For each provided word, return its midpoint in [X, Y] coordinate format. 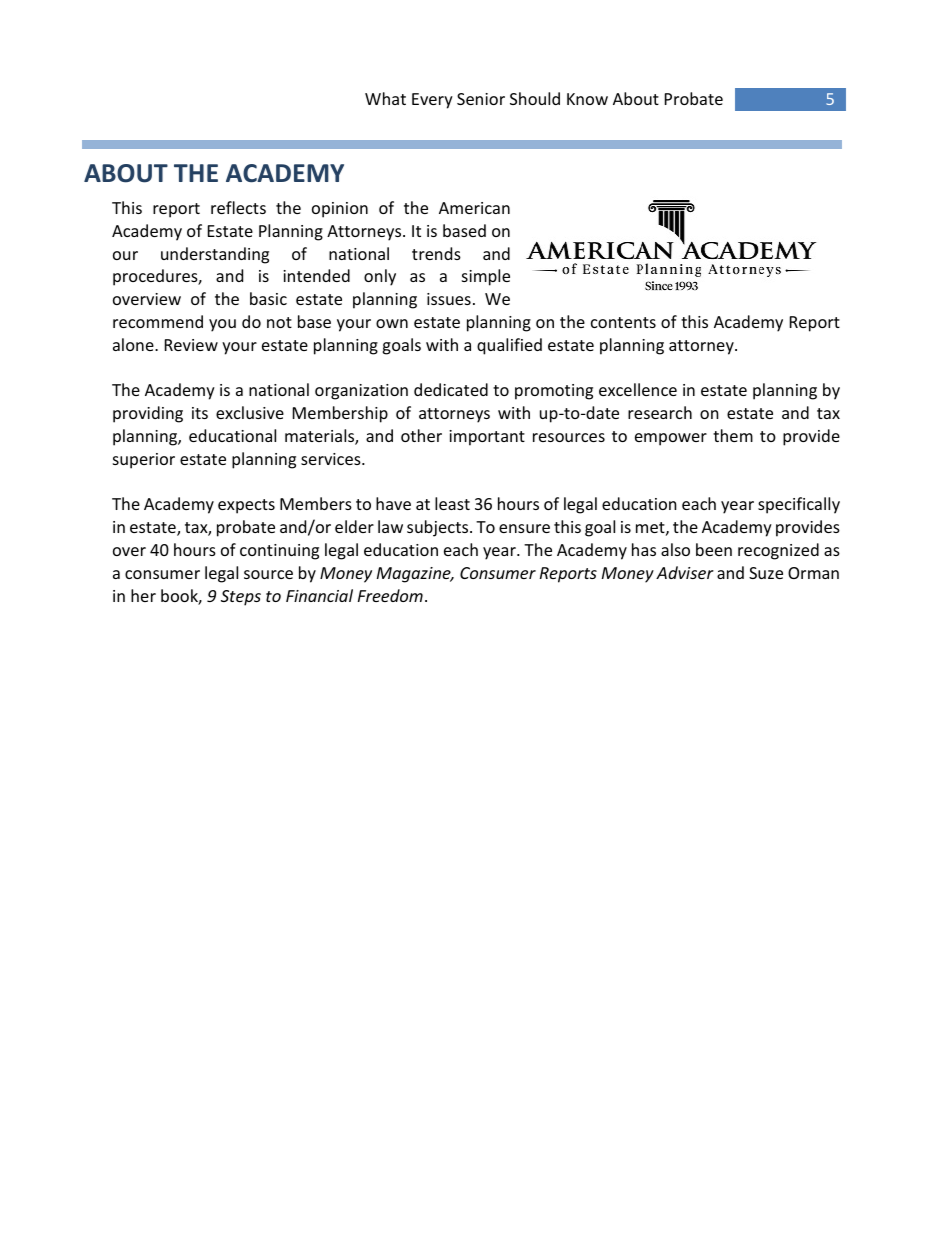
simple [486, 277]
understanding [215, 255]
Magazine [415, 575]
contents [623, 322]
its [200, 413]
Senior [481, 99]
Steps [241, 598]
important [487, 438]
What [385, 98]
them [733, 435]
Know [587, 99]
